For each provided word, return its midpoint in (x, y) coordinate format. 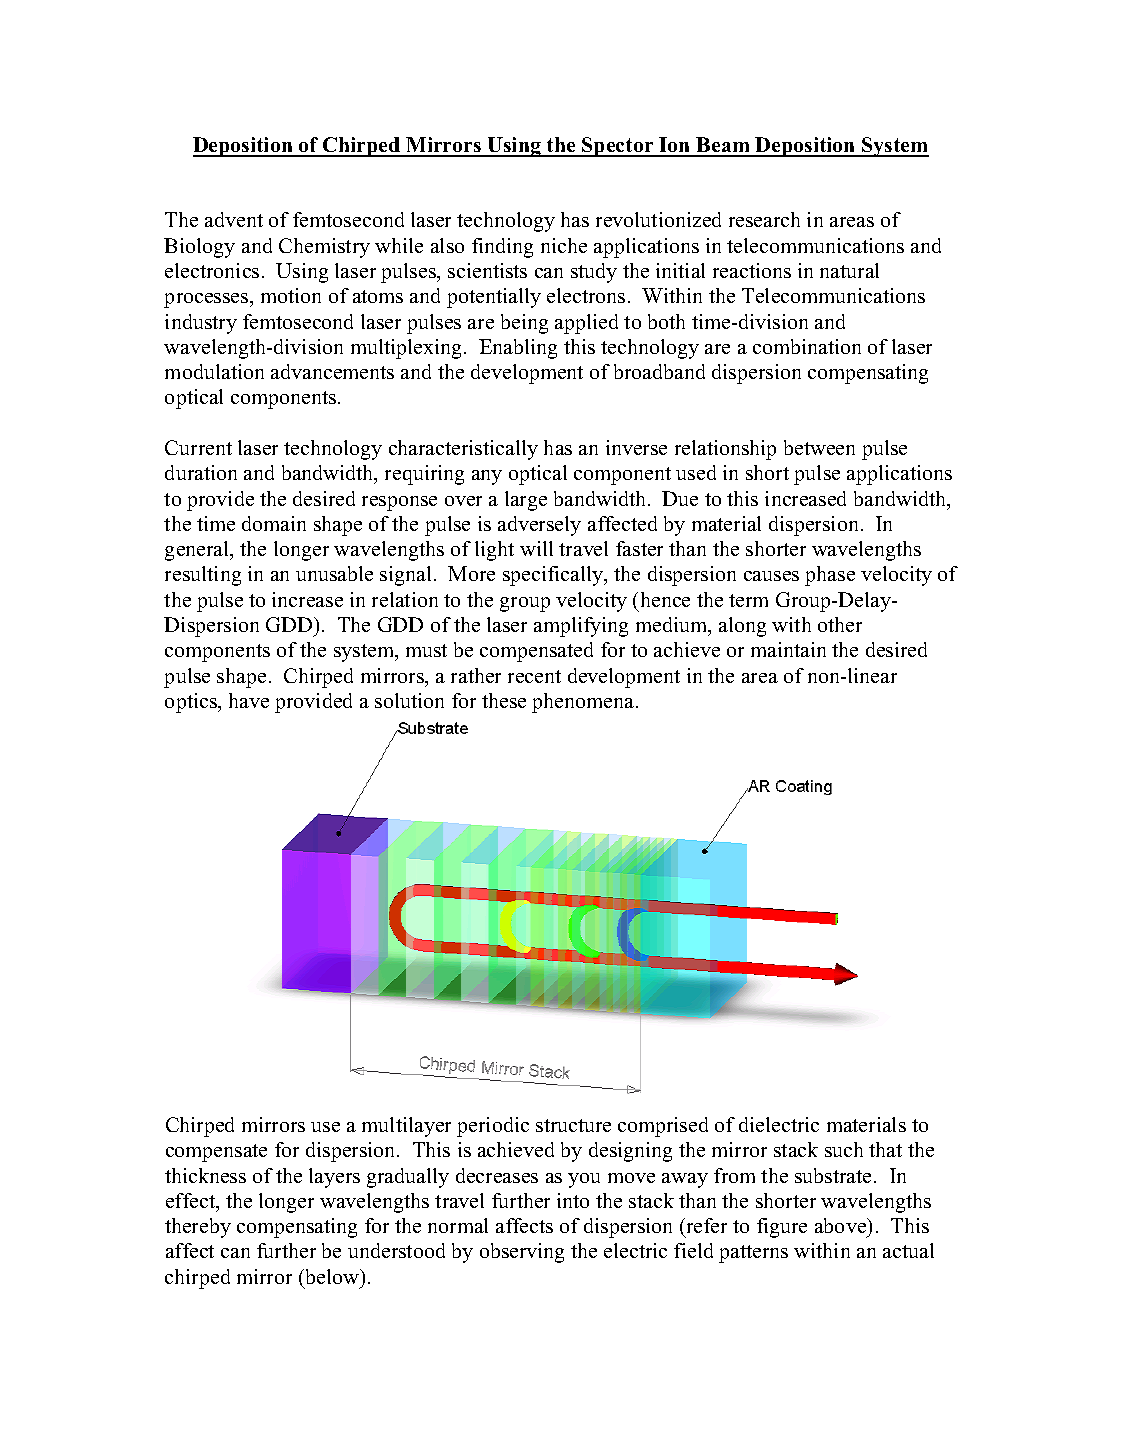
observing (522, 1253)
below (332, 1276)
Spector (618, 147)
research (764, 219)
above (842, 1225)
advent (234, 219)
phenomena (584, 703)
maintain (788, 649)
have (249, 700)
